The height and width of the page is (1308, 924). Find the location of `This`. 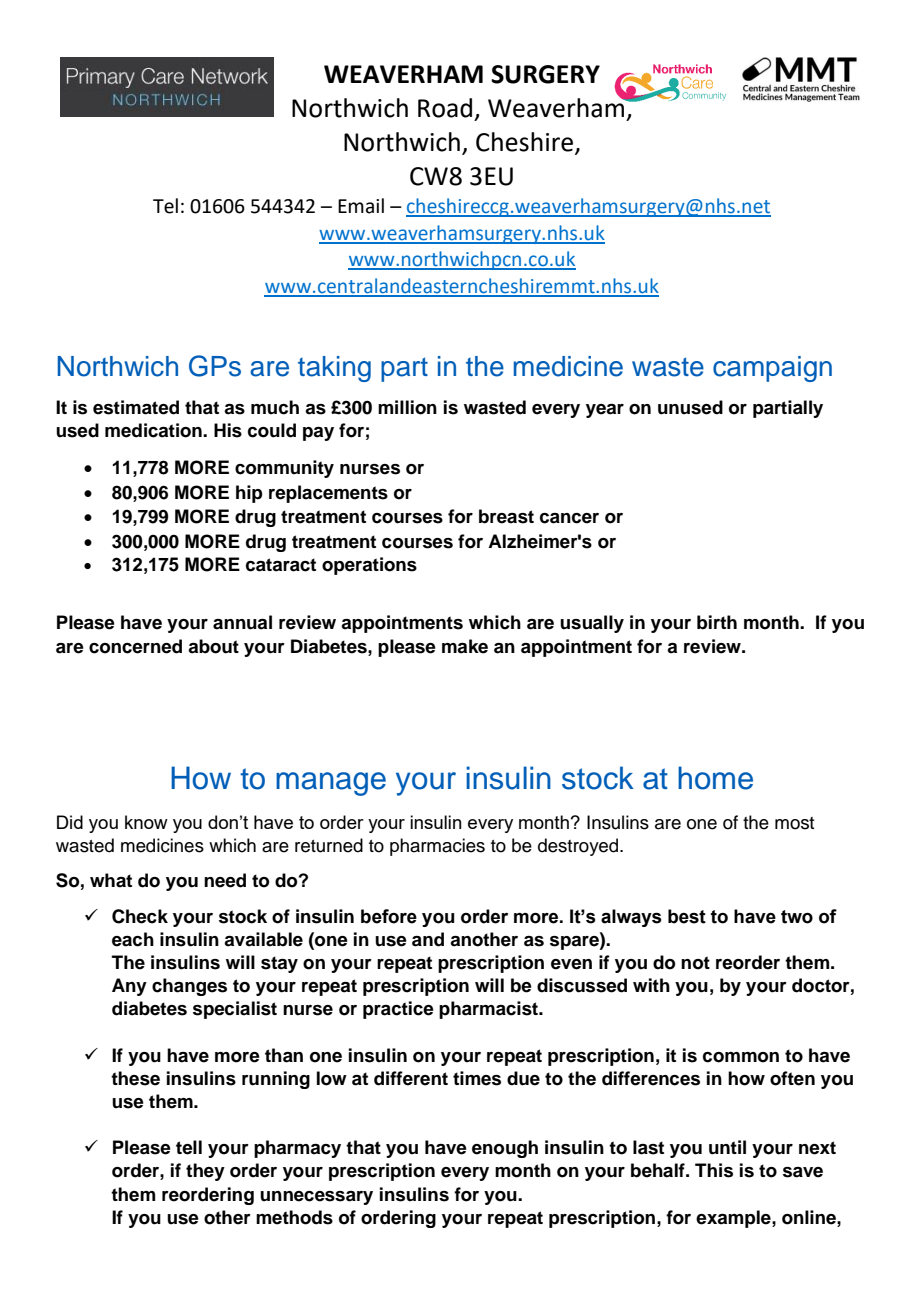

This is located at coordinates (714, 1170).
